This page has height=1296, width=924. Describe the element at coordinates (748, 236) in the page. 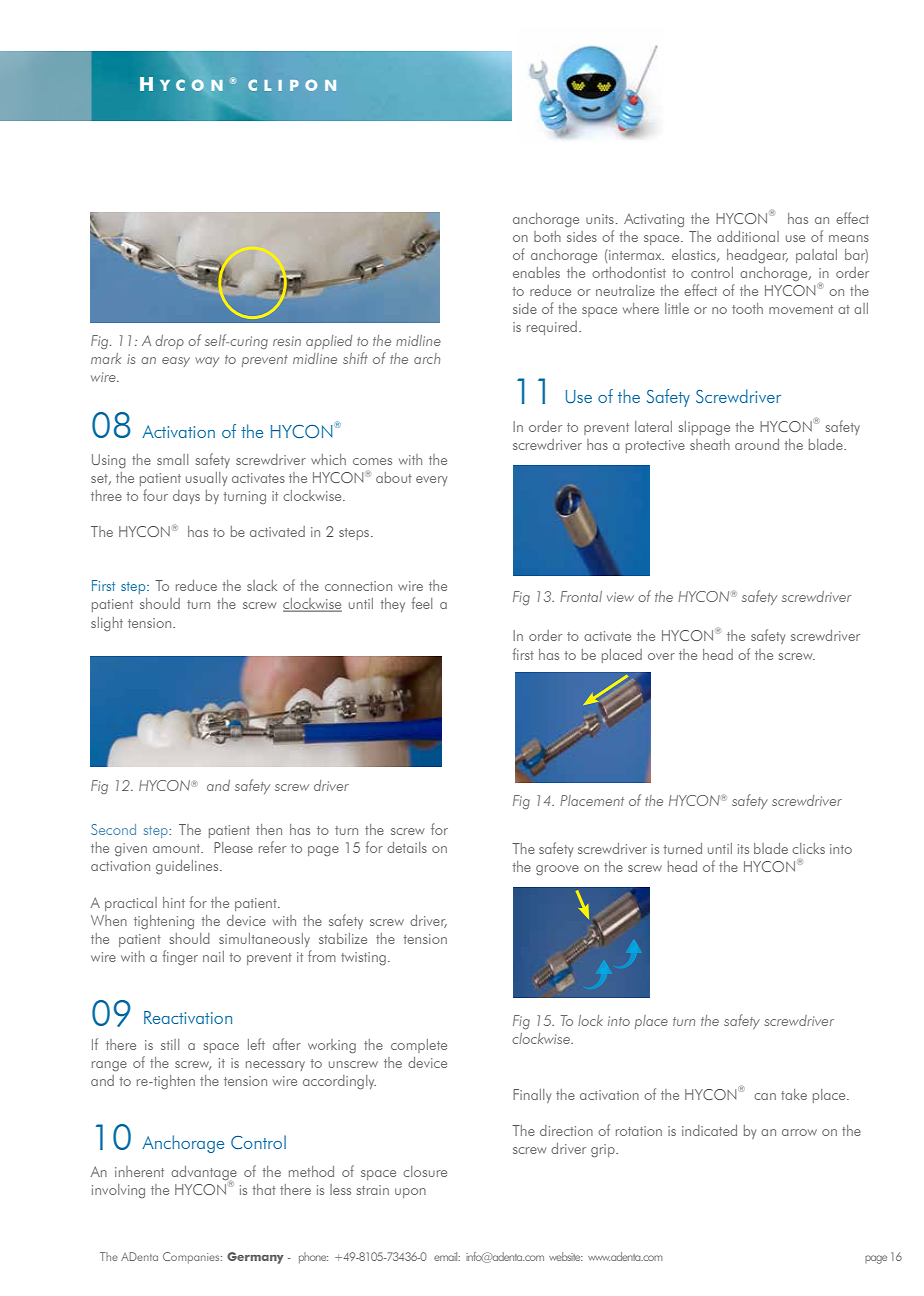

I see `additional` at that location.
